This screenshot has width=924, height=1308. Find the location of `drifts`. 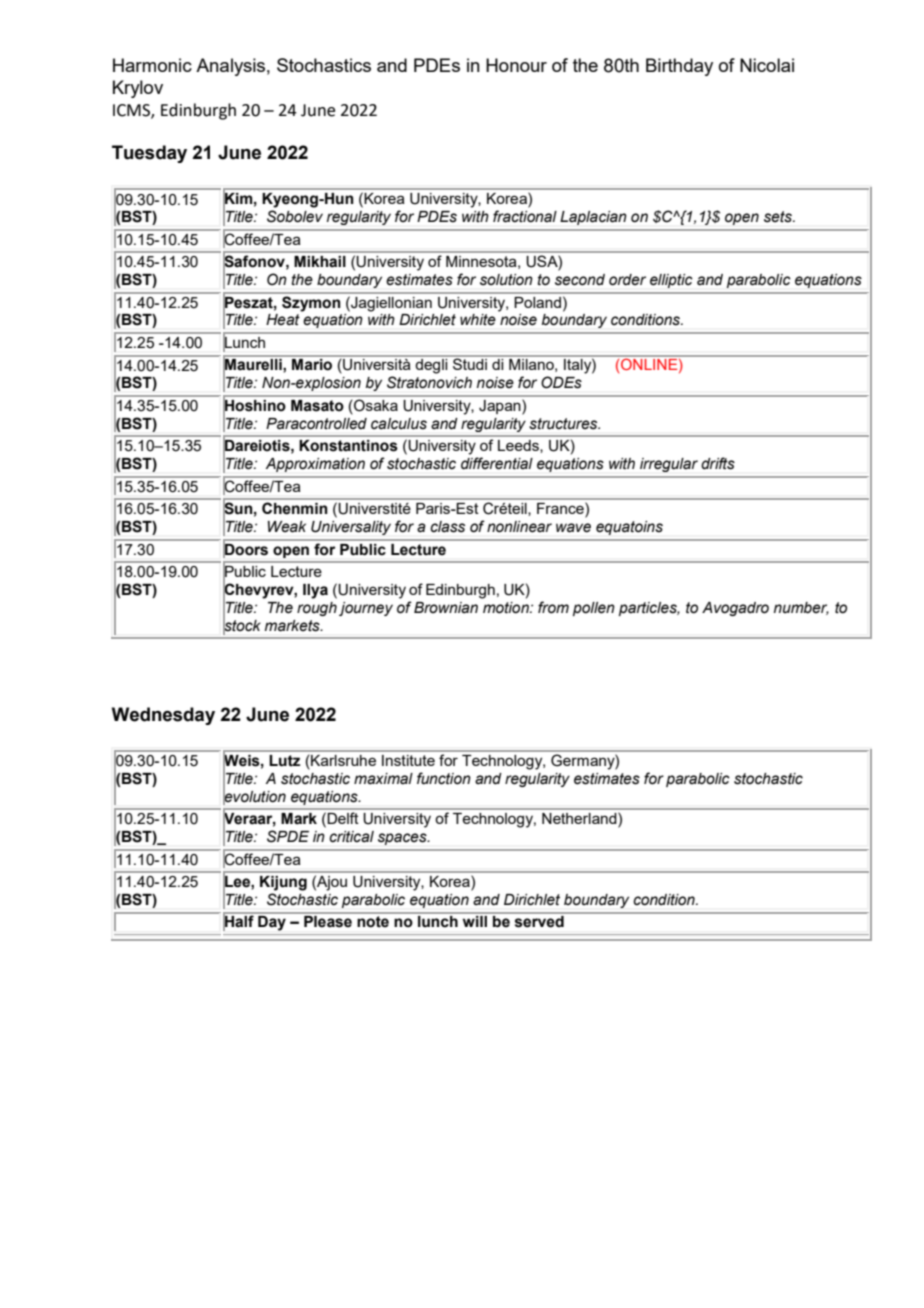

drifts is located at coordinates (718, 463).
